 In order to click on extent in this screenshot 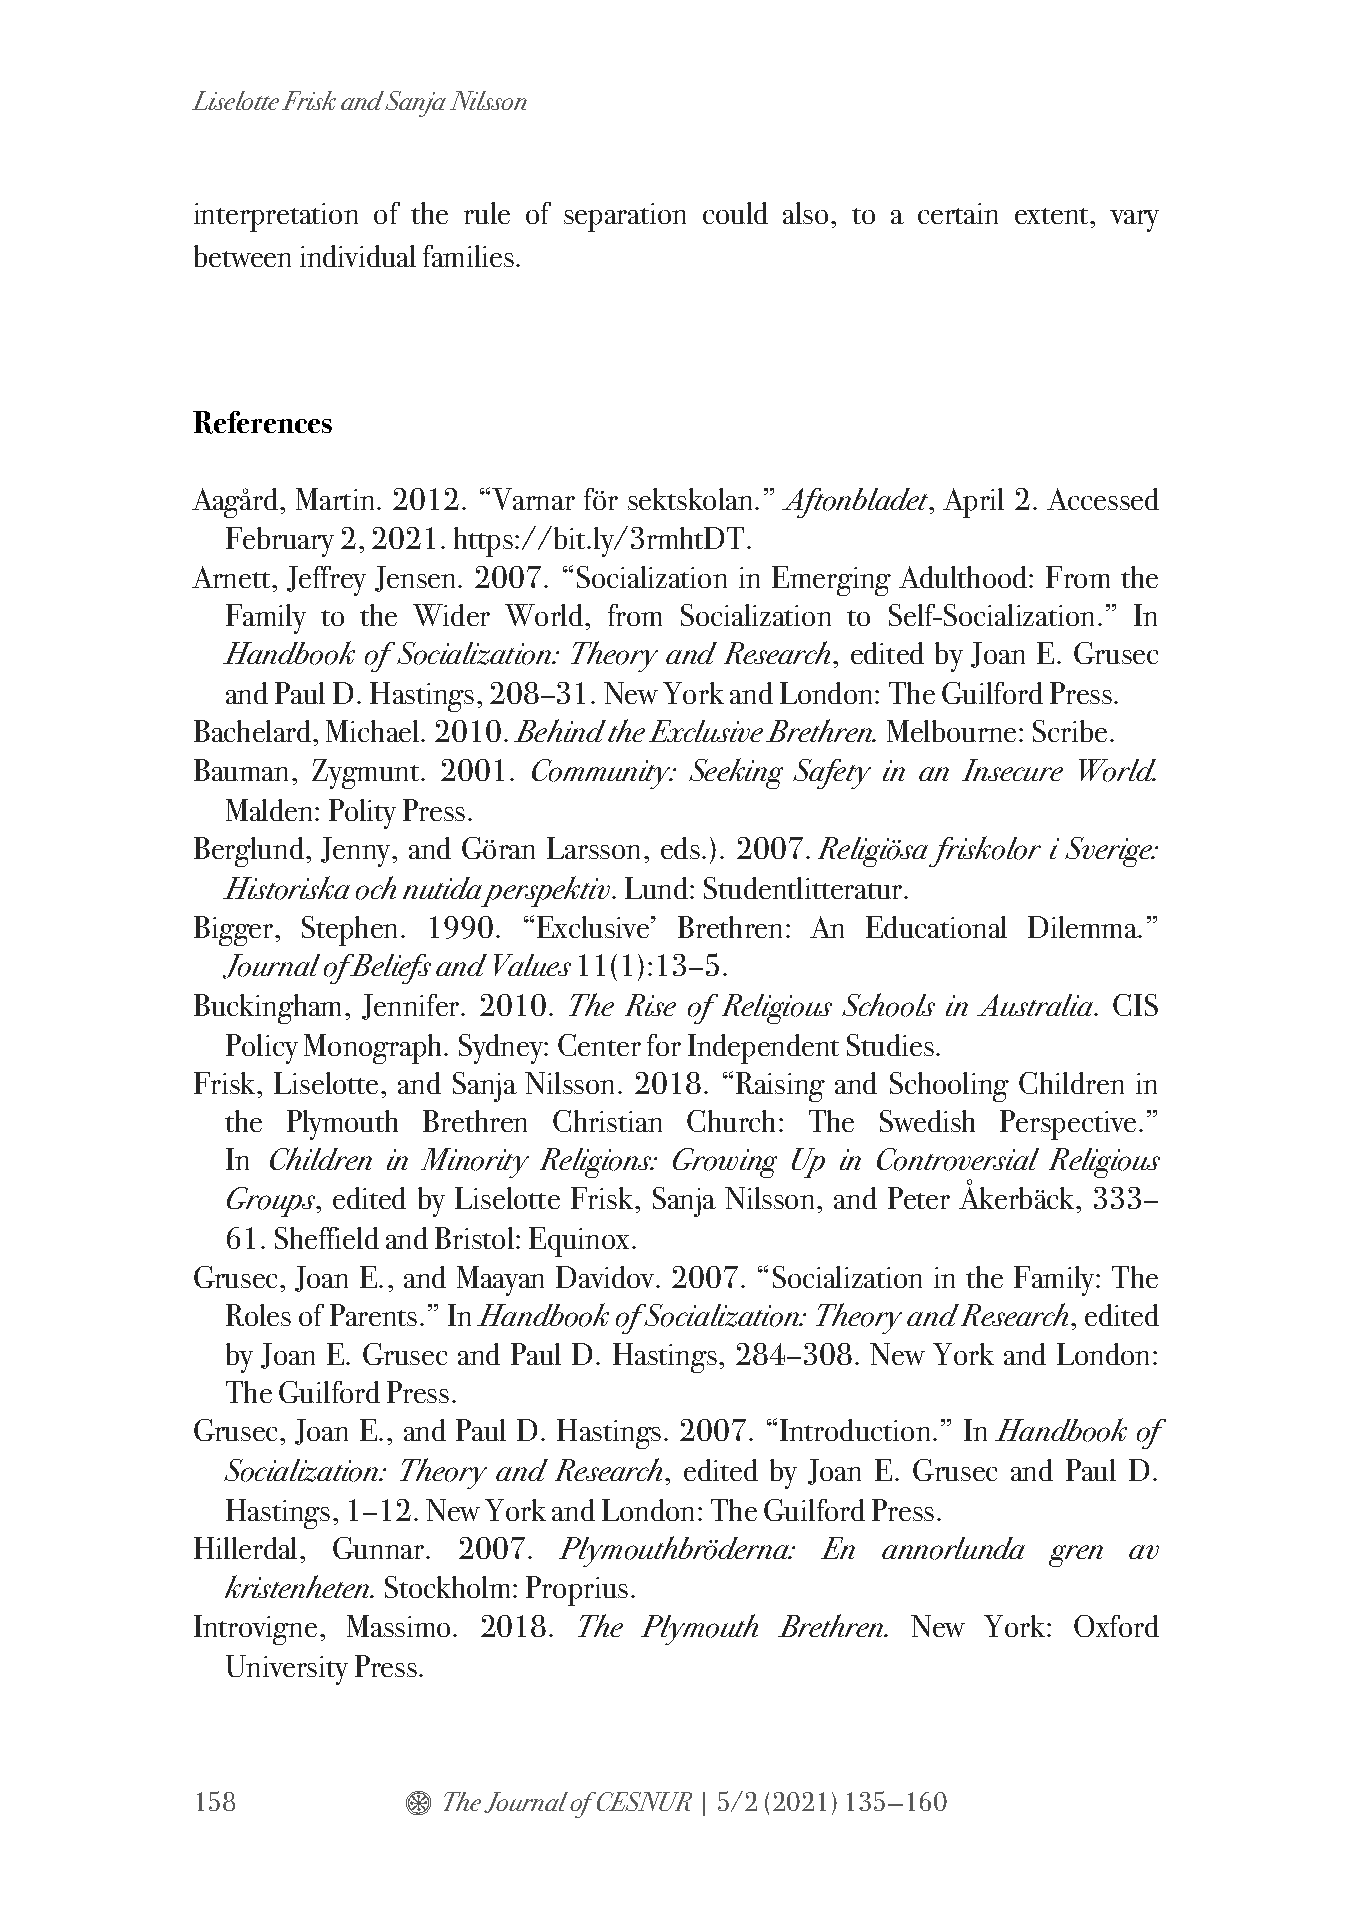, I will do `click(1053, 216)`.
